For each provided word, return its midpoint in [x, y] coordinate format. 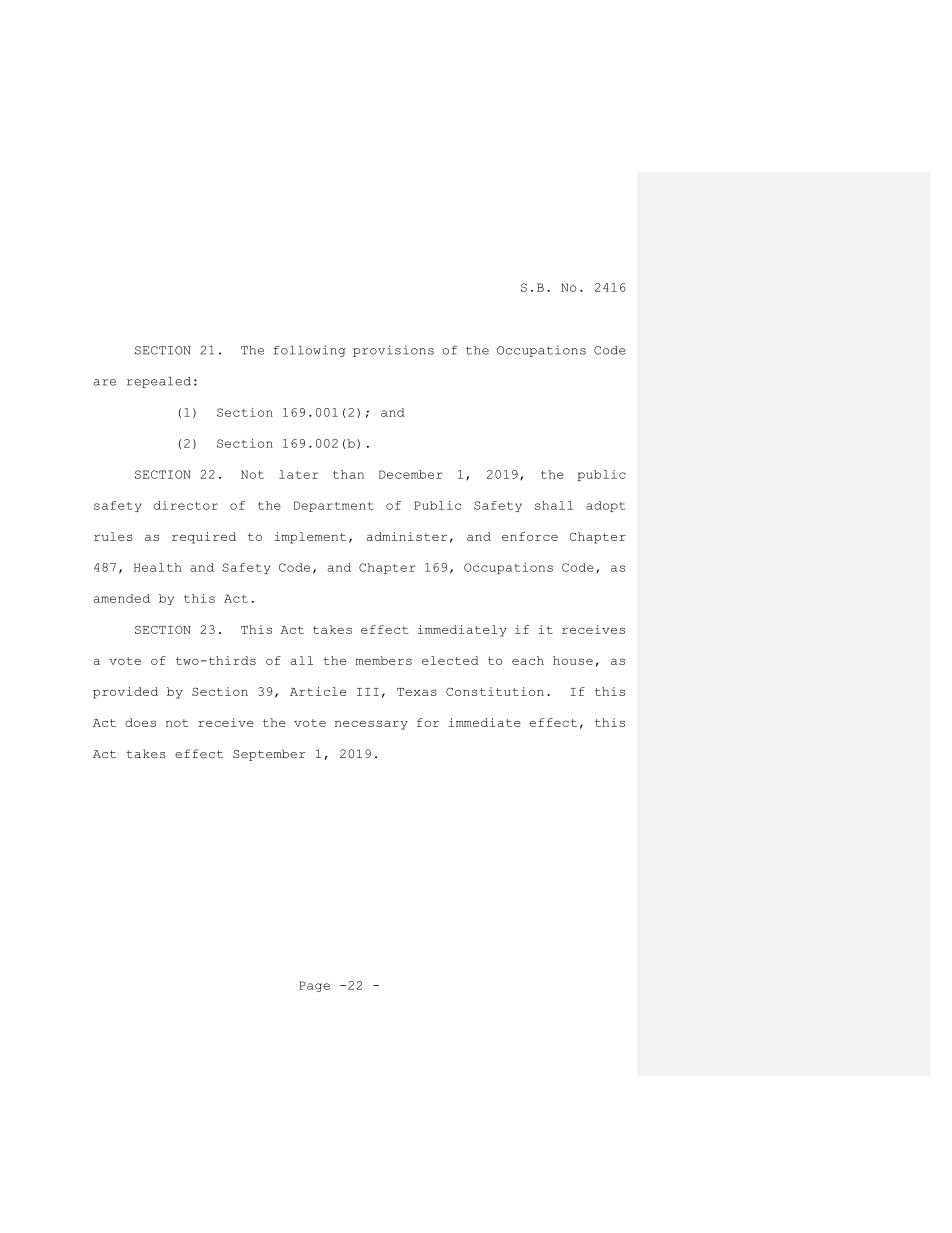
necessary [371, 725]
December [411, 474]
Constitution [495, 691]
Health [158, 567]
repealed [159, 382]
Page [314, 986]
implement [310, 538]
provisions [393, 351]
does [140, 722]
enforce [530, 536]
